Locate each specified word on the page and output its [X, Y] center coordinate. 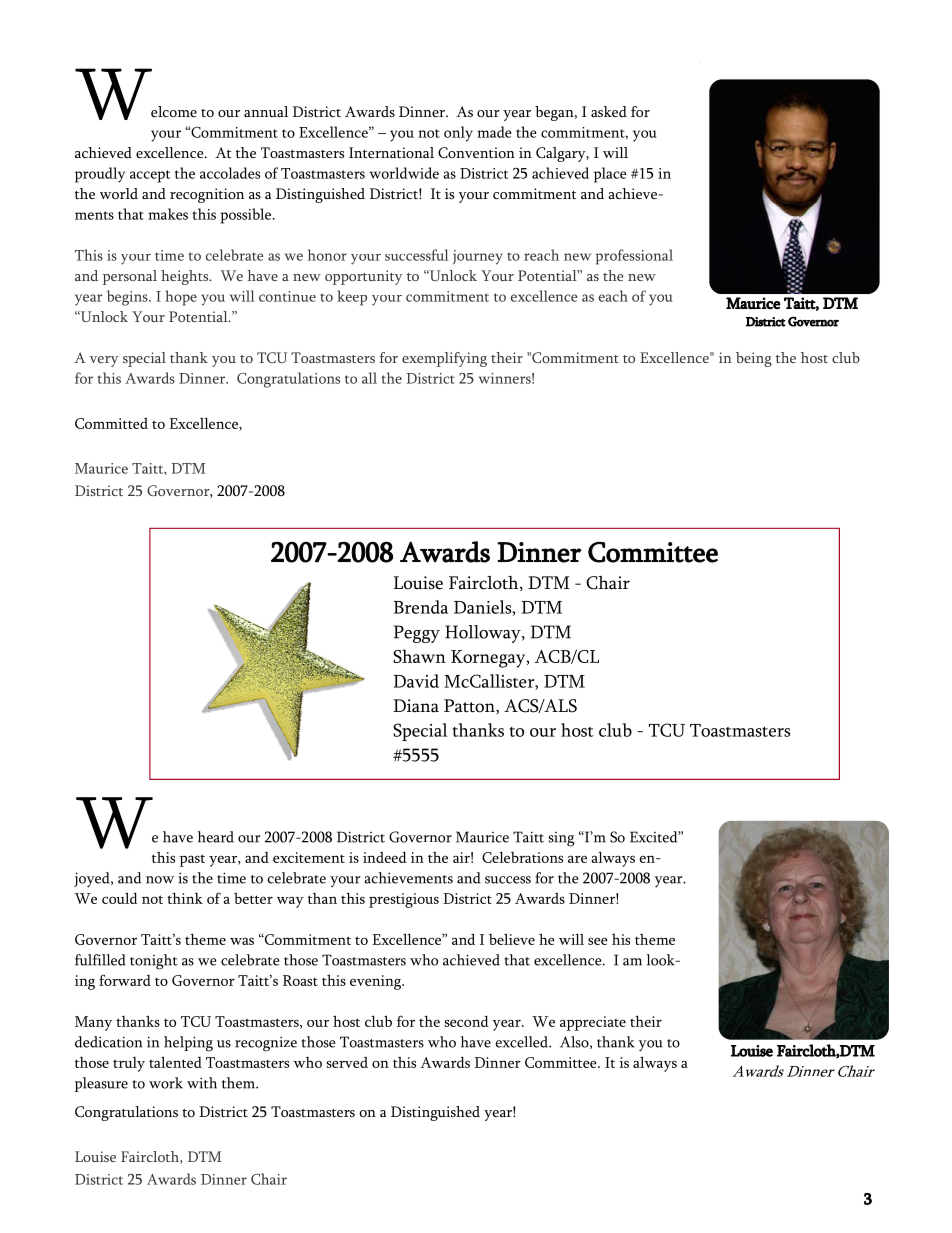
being [754, 359]
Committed [111, 423]
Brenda [421, 607]
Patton [470, 706]
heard [215, 837]
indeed [385, 857]
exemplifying [444, 359]
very [104, 361]
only [458, 134]
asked [609, 111]
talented [175, 1062]
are [577, 859]
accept [150, 176]
